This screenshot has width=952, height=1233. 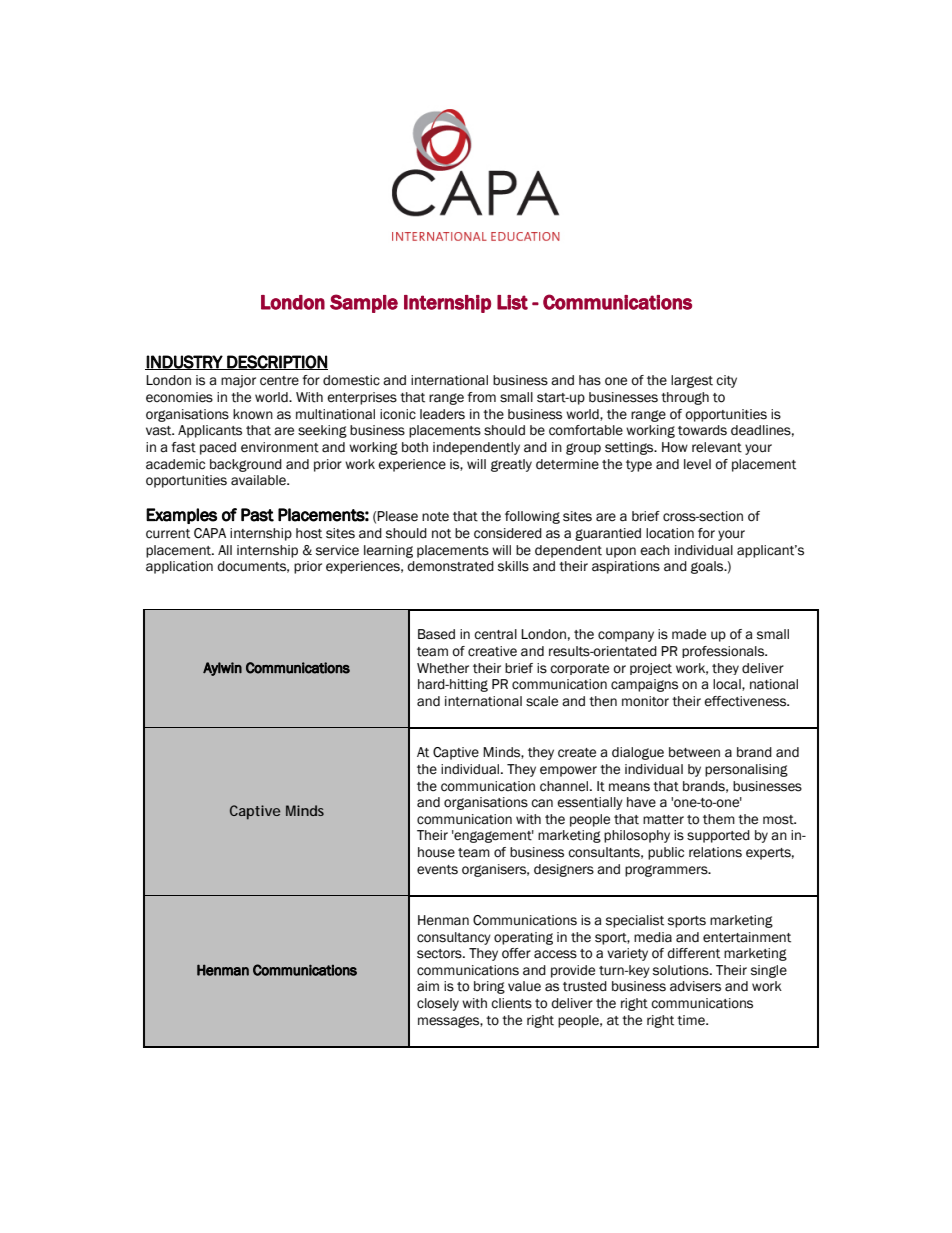 I want to click on demonstrated, so click(x=450, y=566).
